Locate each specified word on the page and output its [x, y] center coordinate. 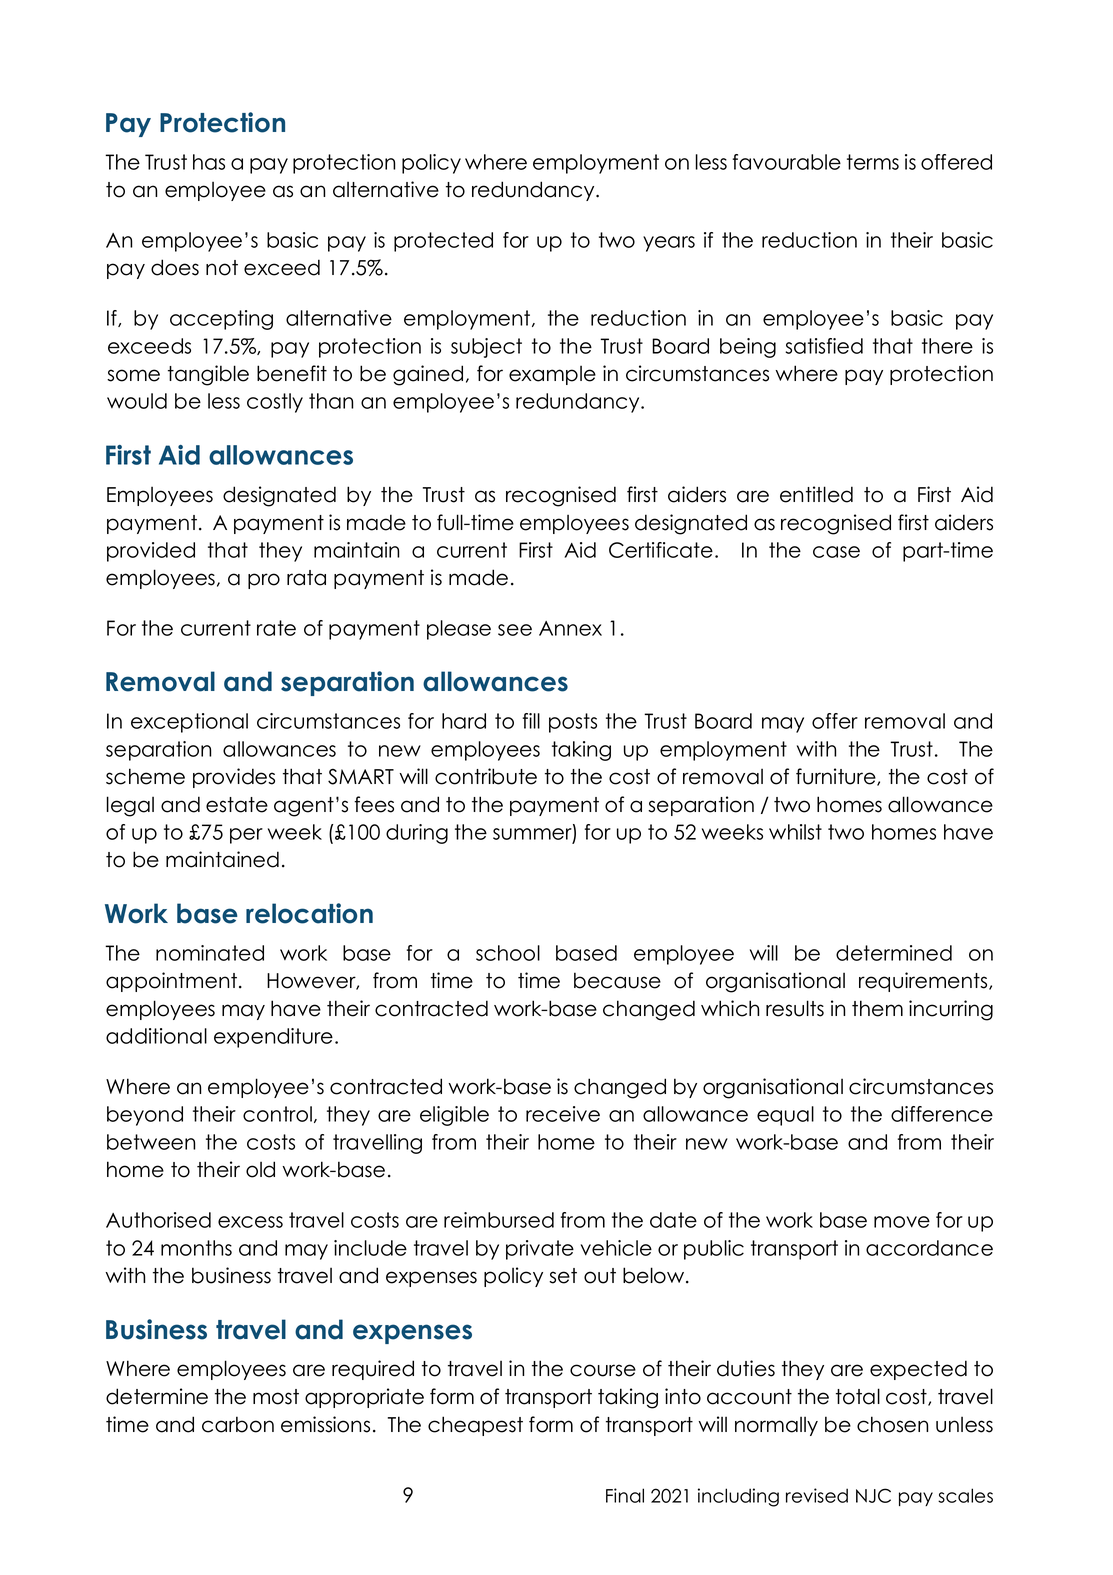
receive [563, 1114]
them [877, 1008]
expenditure [273, 1038]
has [209, 162]
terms [873, 162]
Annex [570, 628]
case [836, 552]
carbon [238, 1424]
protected [443, 242]
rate [276, 628]
